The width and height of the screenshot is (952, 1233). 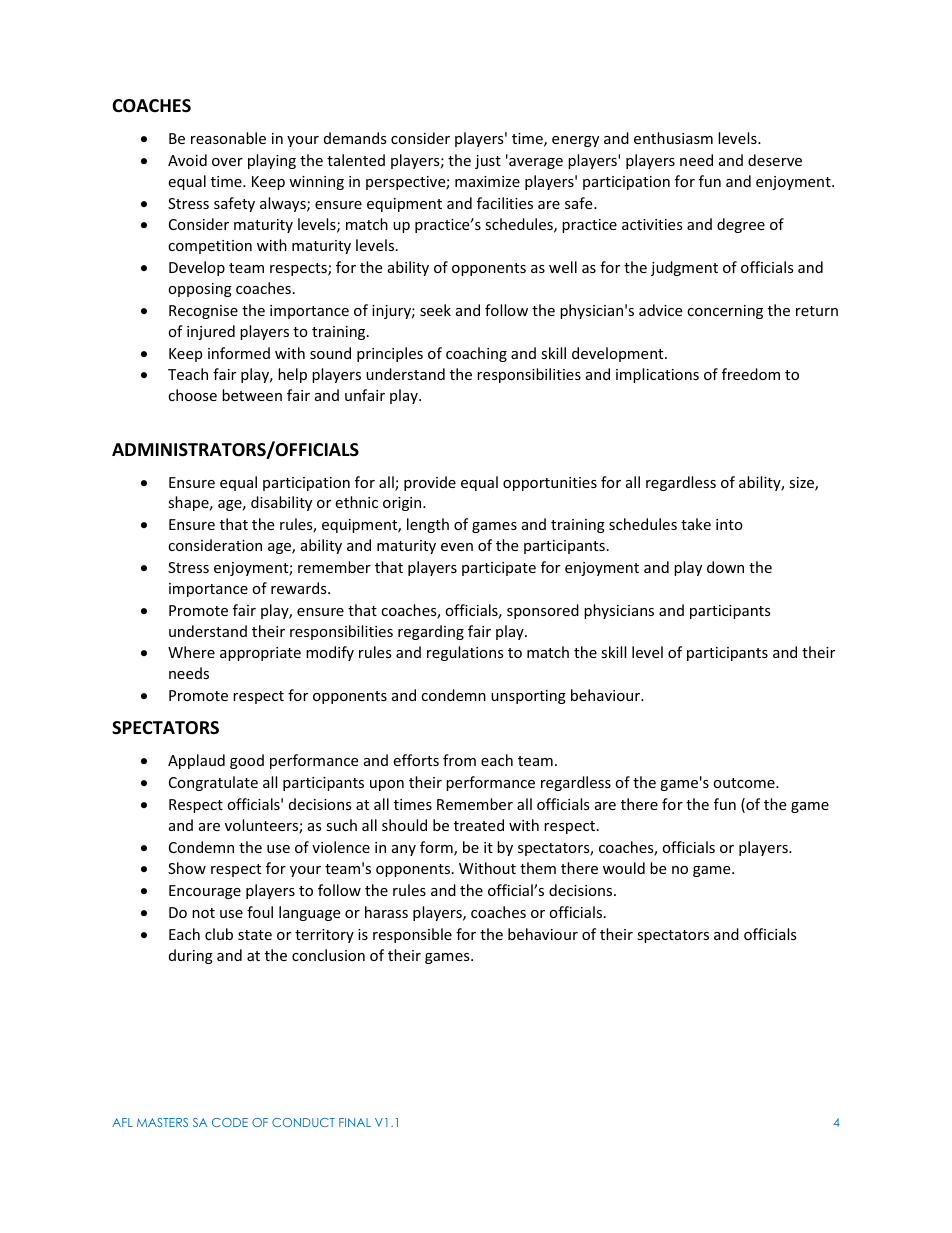 I want to click on treated, so click(x=479, y=825).
